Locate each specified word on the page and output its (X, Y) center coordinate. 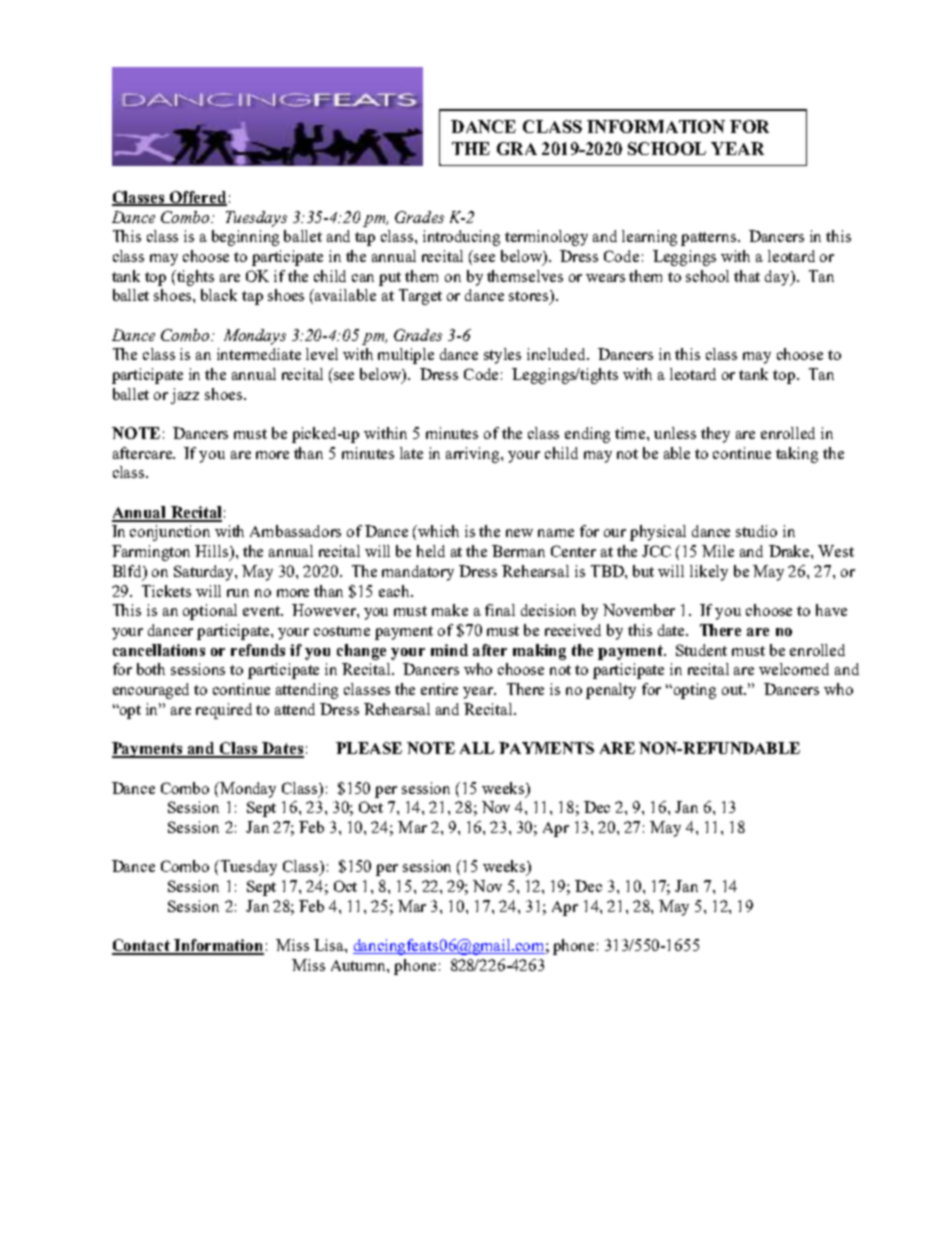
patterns (710, 239)
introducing (461, 238)
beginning (245, 238)
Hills (213, 552)
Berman (518, 551)
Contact (142, 946)
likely (709, 573)
